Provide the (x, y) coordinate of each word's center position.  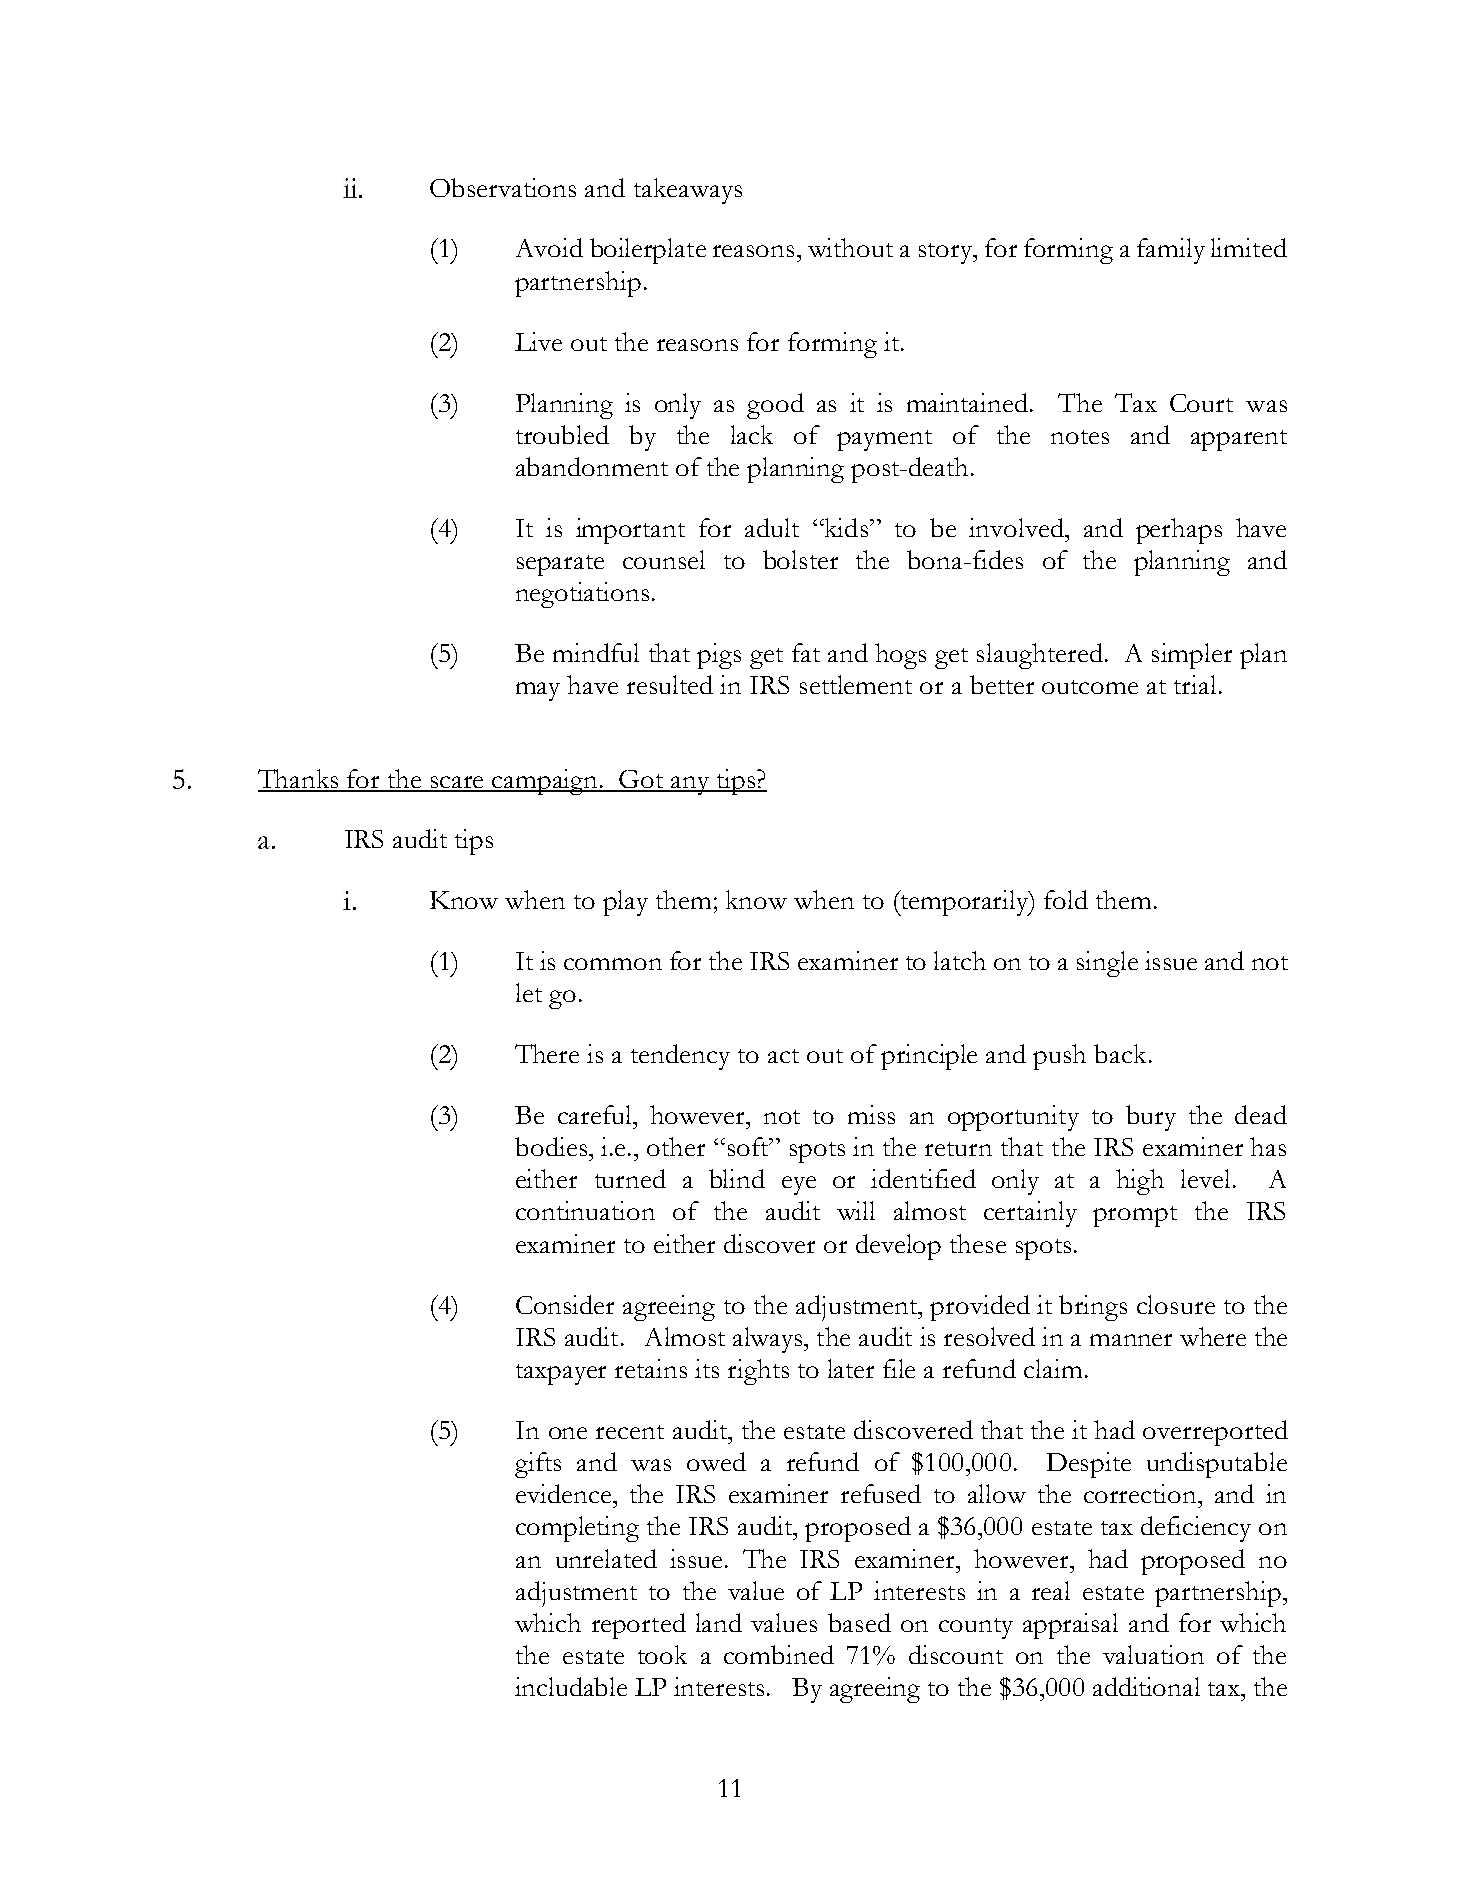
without (850, 247)
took (662, 1654)
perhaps (1179, 531)
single (1107, 964)
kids (845, 527)
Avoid (549, 247)
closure (1176, 1304)
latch (960, 960)
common (613, 964)
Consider (565, 1304)
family (1171, 251)
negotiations (582, 595)
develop (898, 1247)
